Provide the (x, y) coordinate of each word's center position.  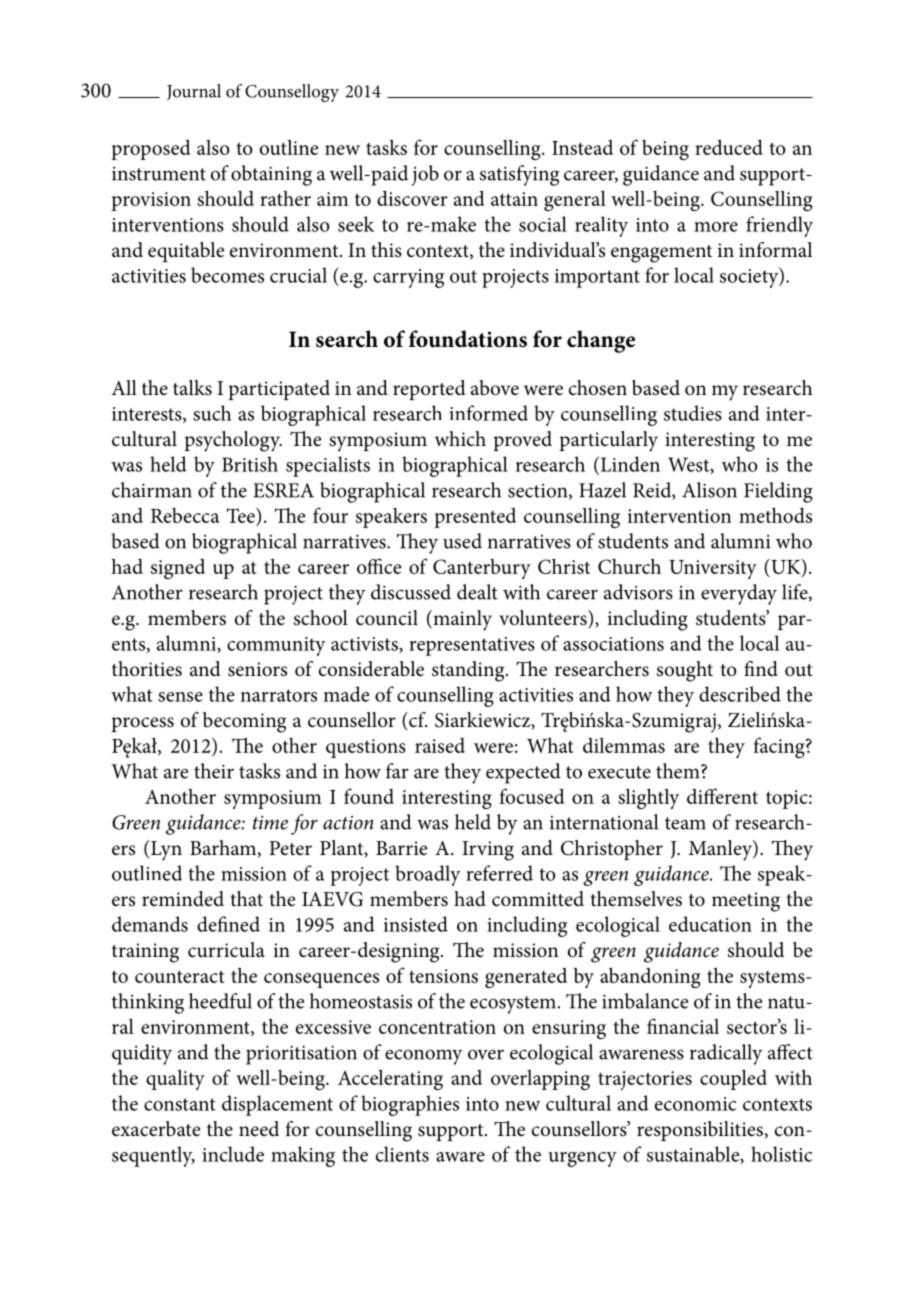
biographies (410, 1105)
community (276, 646)
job (425, 175)
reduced (729, 147)
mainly (461, 620)
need (259, 1129)
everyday (739, 594)
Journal (194, 92)
